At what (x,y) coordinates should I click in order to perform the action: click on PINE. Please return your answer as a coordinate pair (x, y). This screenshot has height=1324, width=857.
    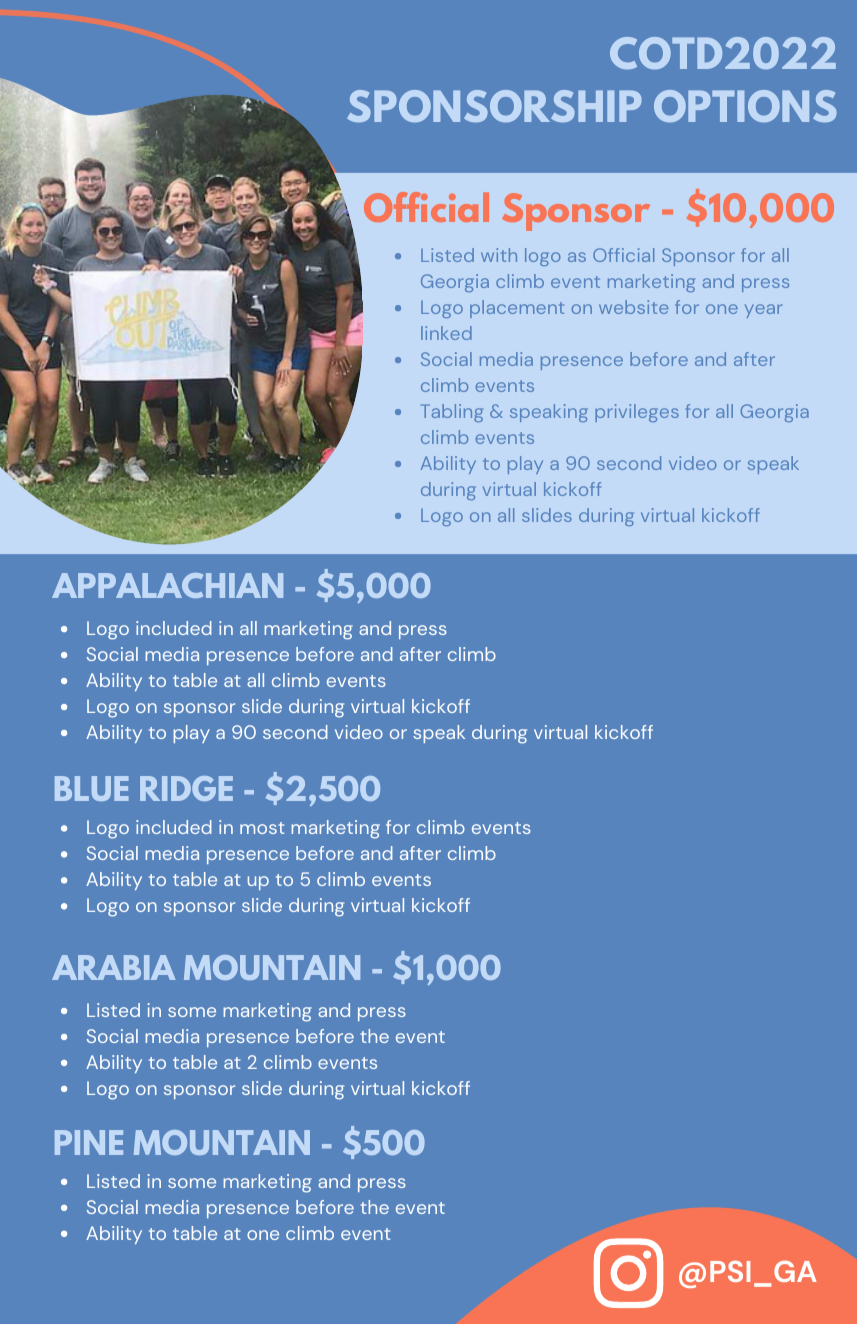
    Looking at the image, I should click on (89, 1142).
